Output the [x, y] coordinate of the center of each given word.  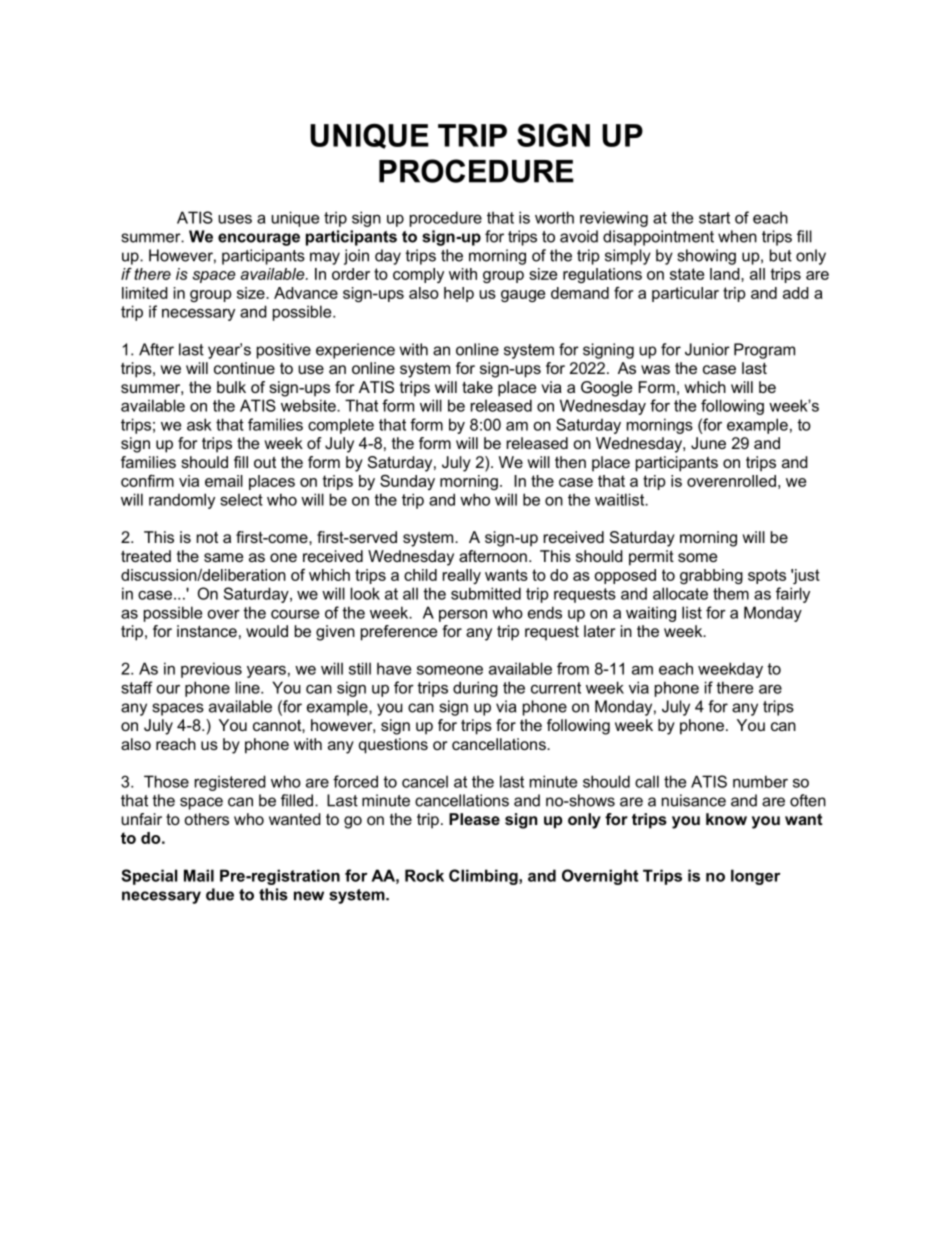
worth [554, 217]
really [462, 576]
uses [235, 219]
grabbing [711, 576]
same [223, 557]
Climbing [484, 877]
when [737, 236]
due [220, 894]
